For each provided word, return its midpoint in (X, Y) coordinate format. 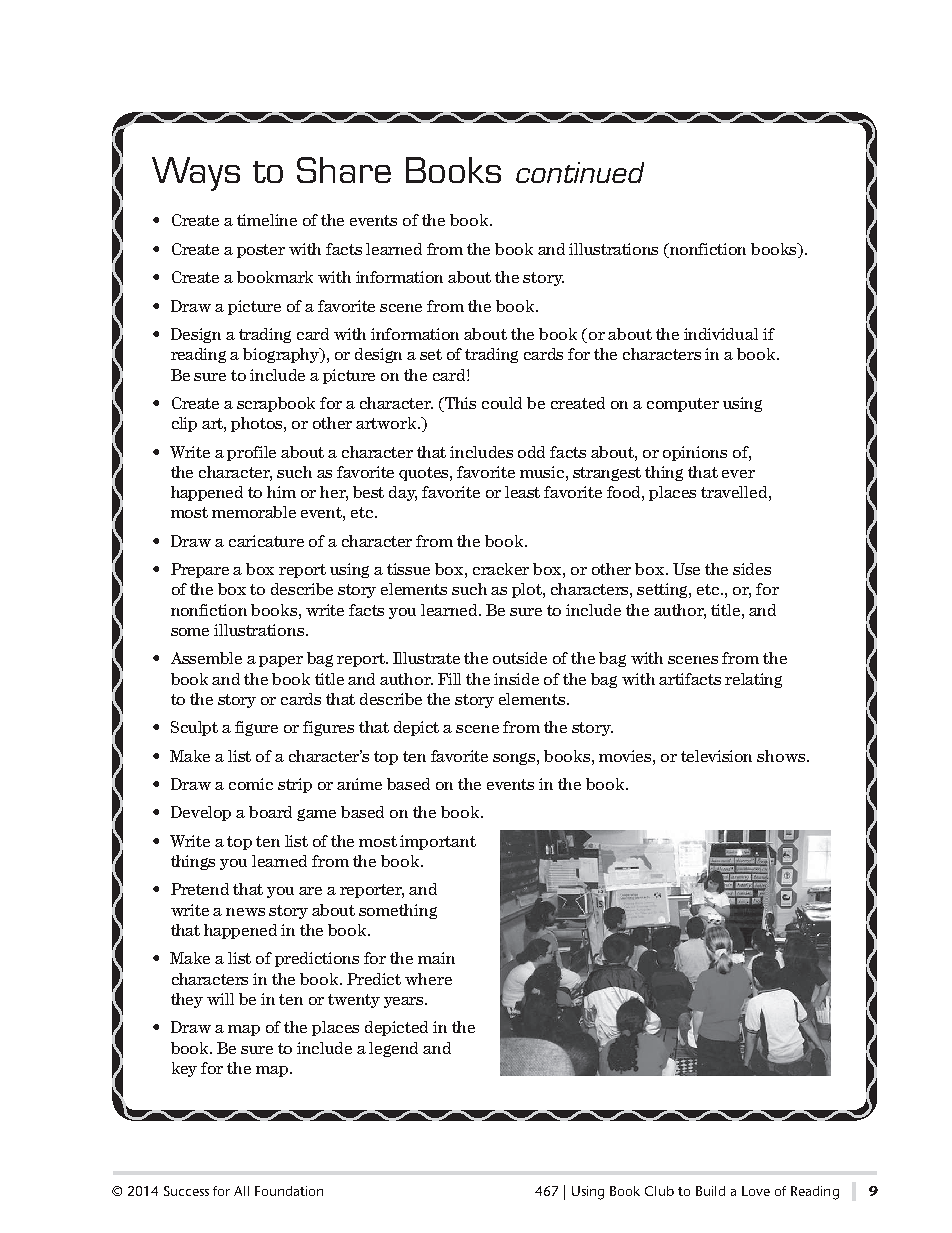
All (241, 1191)
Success (186, 1191)
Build (710, 1191)
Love (756, 1191)
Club (659, 1191)
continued (580, 172)
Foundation (289, 1191)
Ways (196, 174)
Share (344, 170)
